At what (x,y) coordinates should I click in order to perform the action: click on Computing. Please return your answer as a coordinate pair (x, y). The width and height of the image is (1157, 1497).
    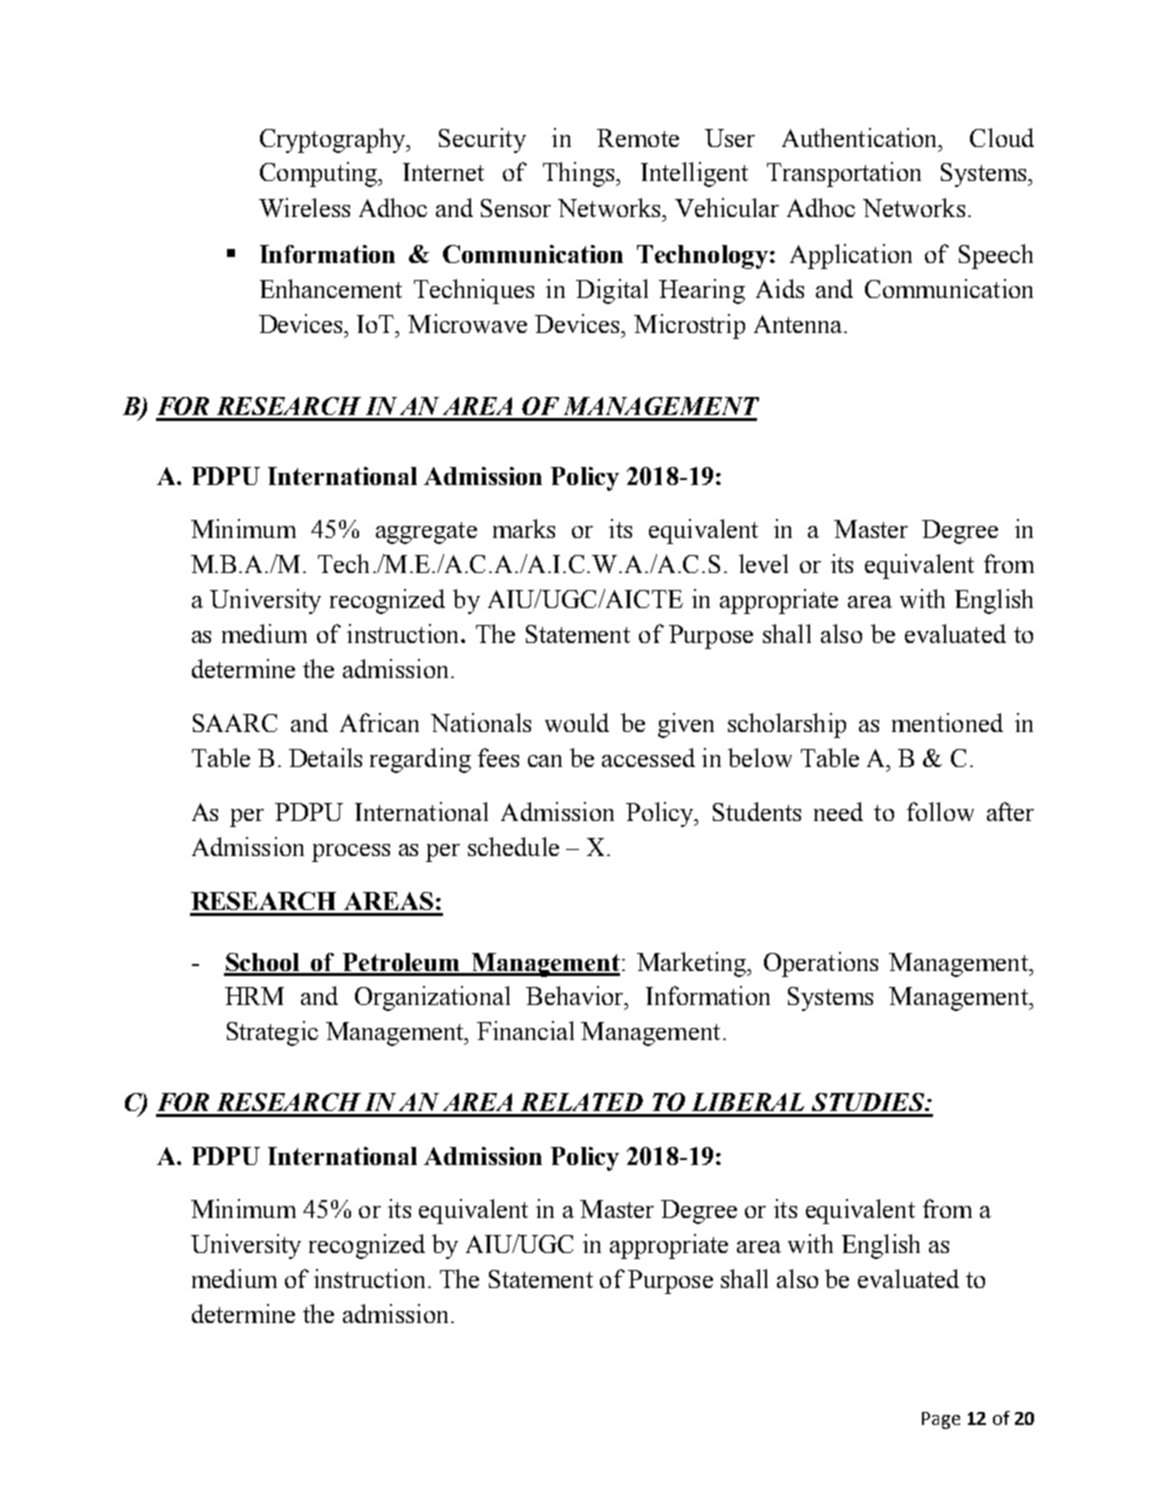
    Looking at the image, I should click on (320, 174).
